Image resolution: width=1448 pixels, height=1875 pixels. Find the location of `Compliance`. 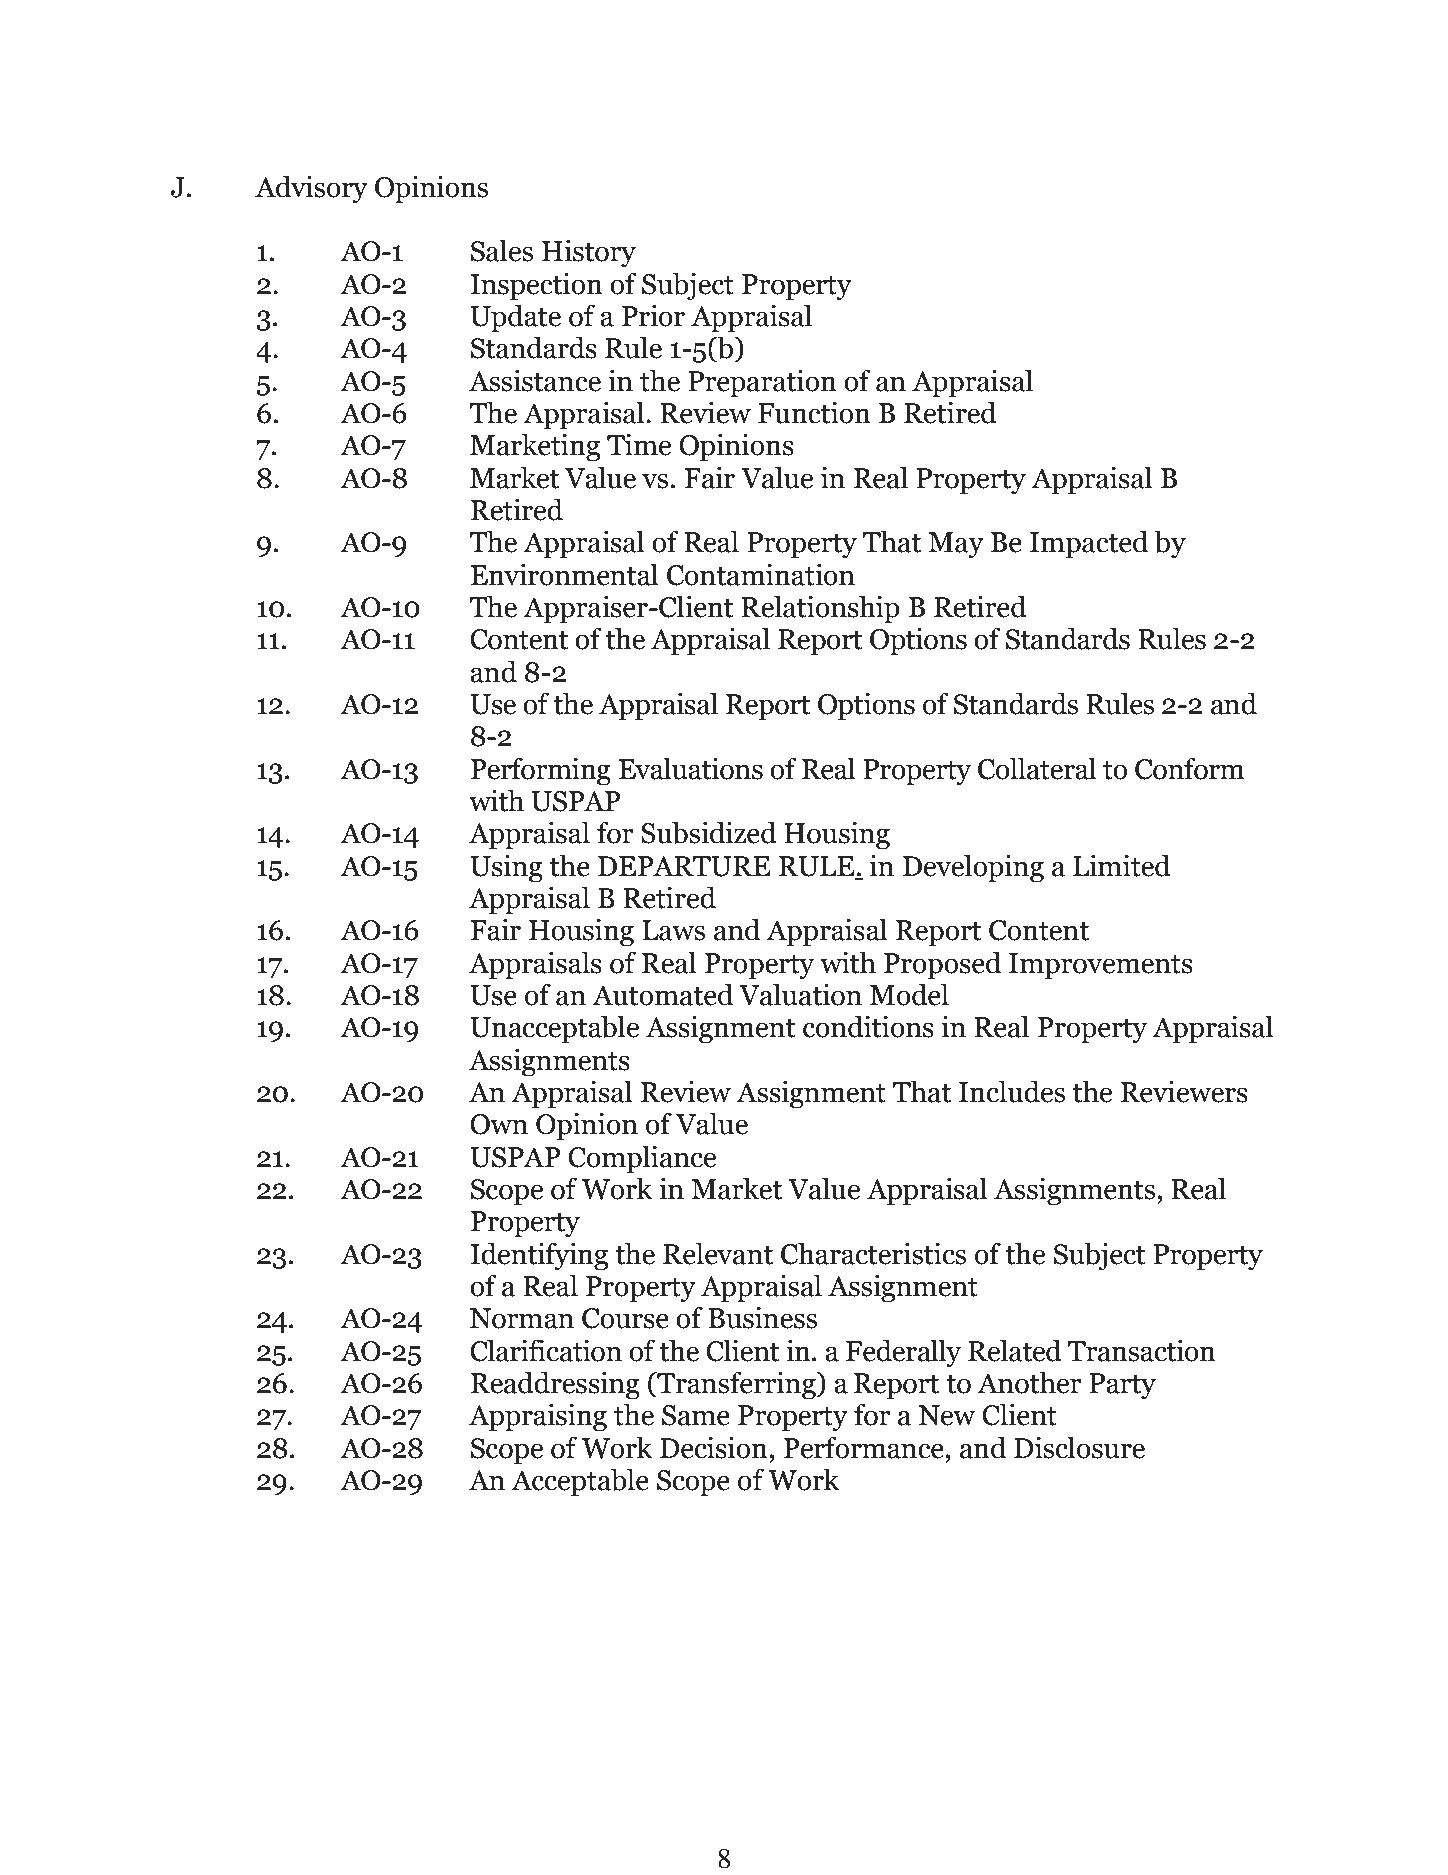

Compliance is located at coordinates (642, 1159).
